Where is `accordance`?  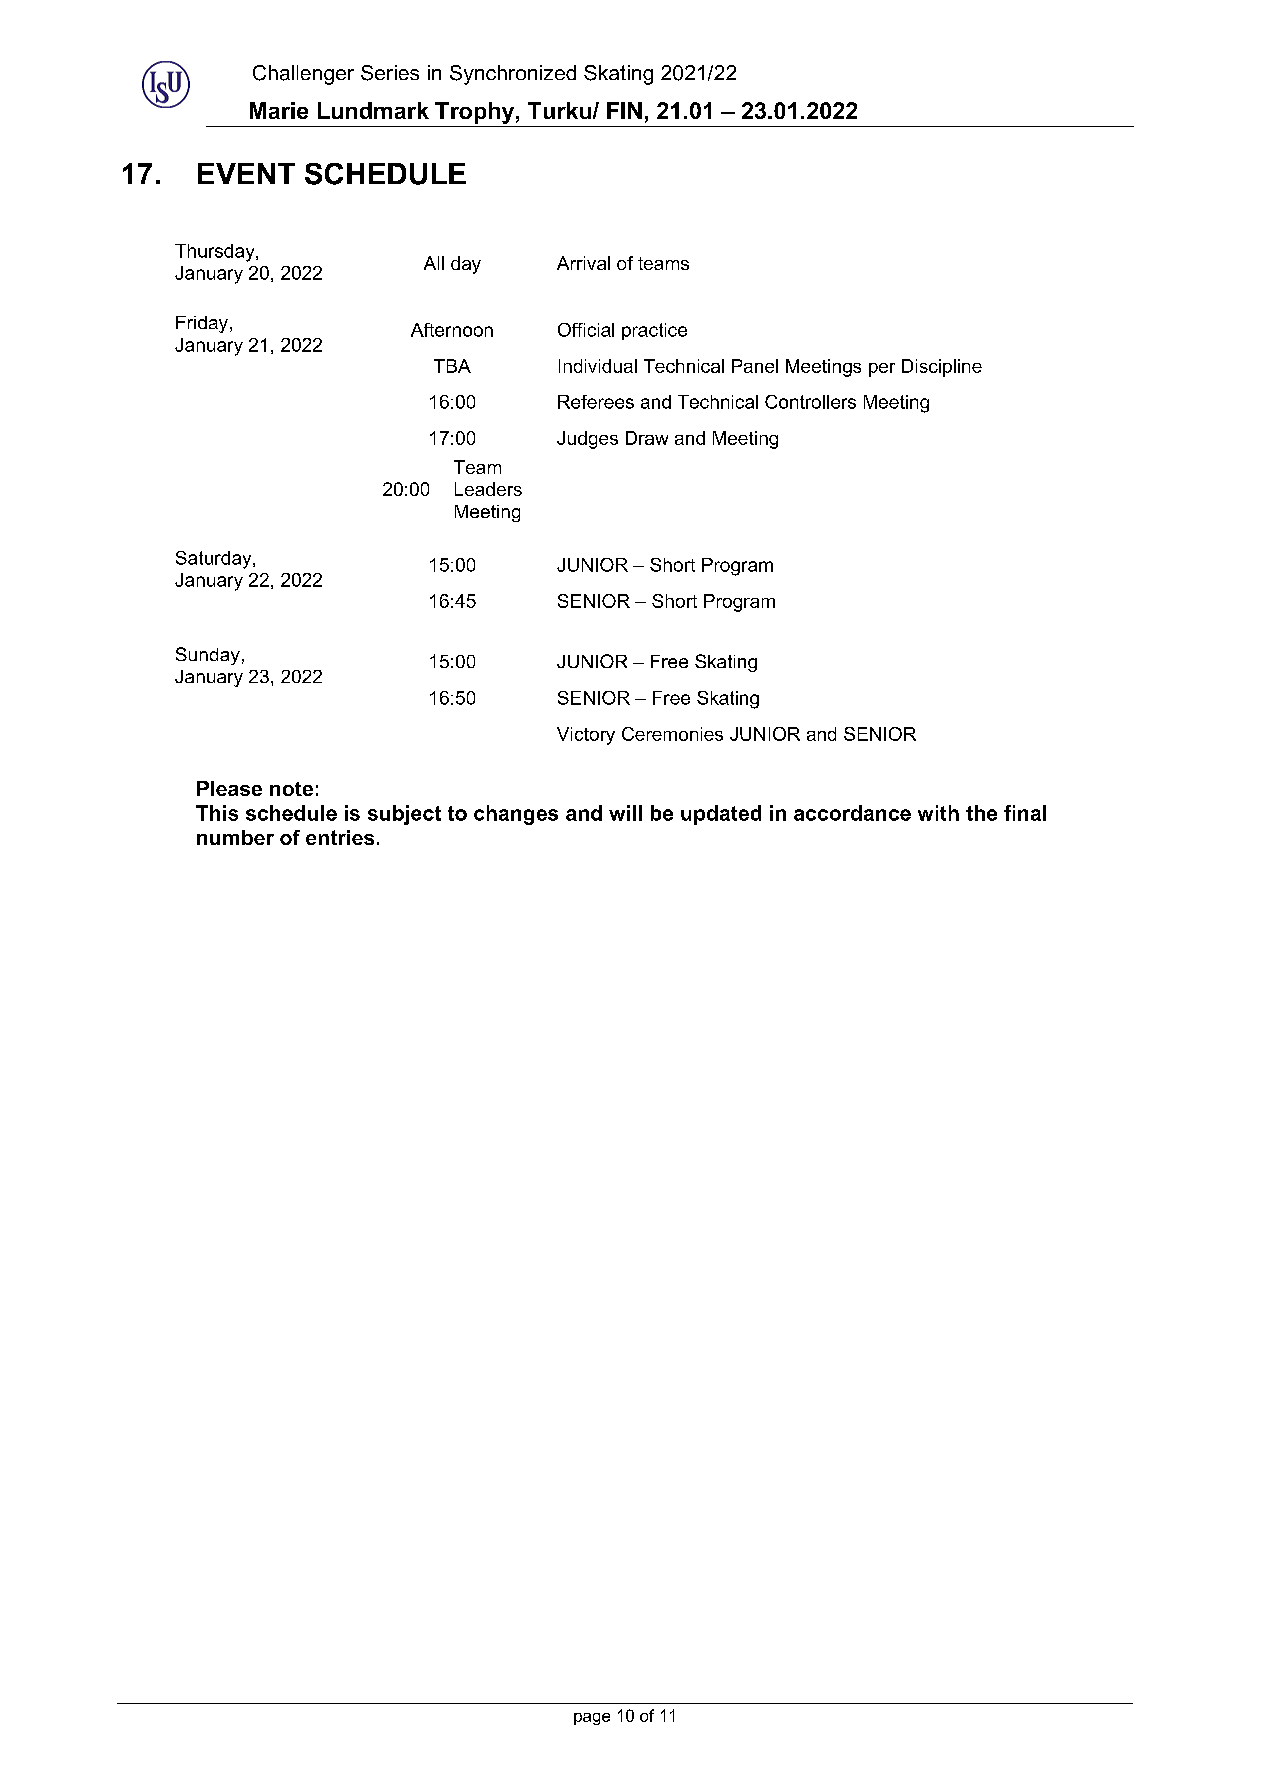
accordance is located at coordinates (852, 813).
